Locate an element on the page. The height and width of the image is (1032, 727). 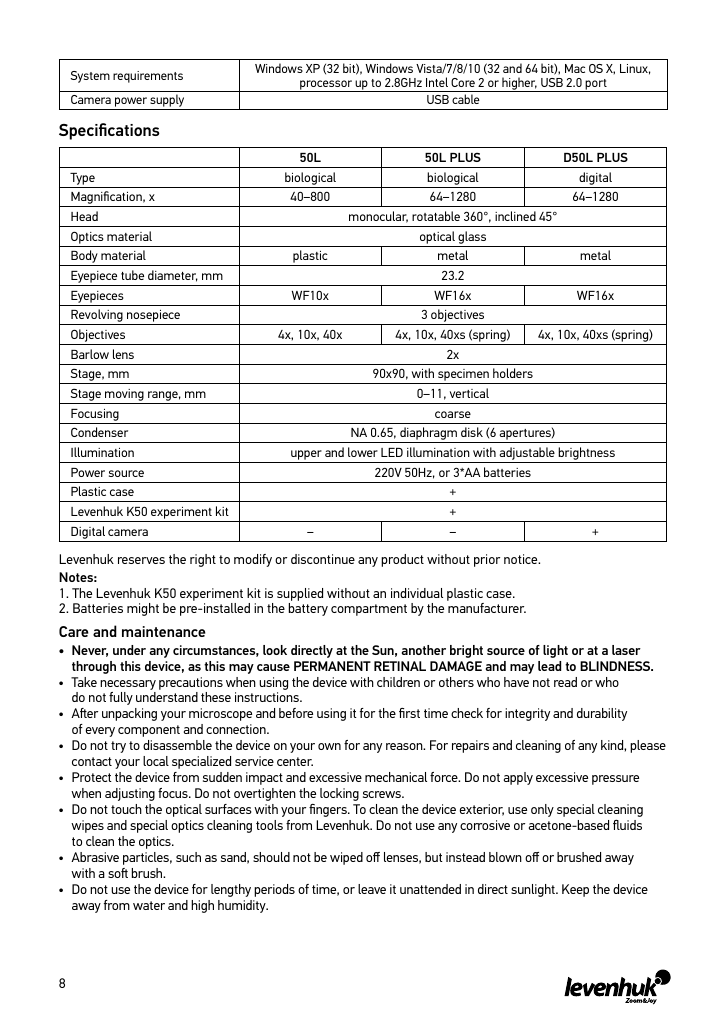
leave is located at coordinates (372, 889).
